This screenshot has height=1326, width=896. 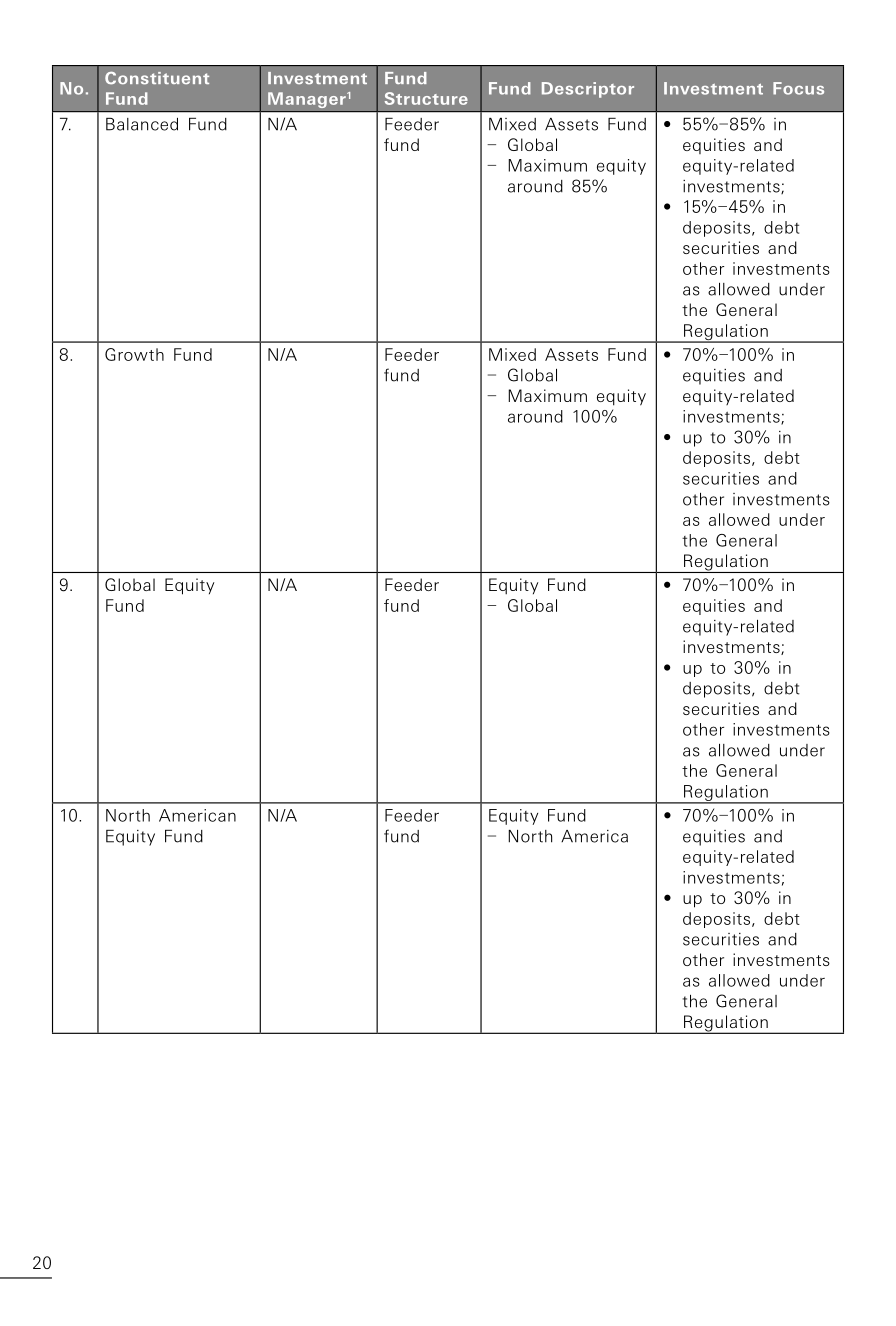 What do you see at coordinates (157, 78) in the screenshot?
I see `Constituent` at bounding box center [157, 78].
